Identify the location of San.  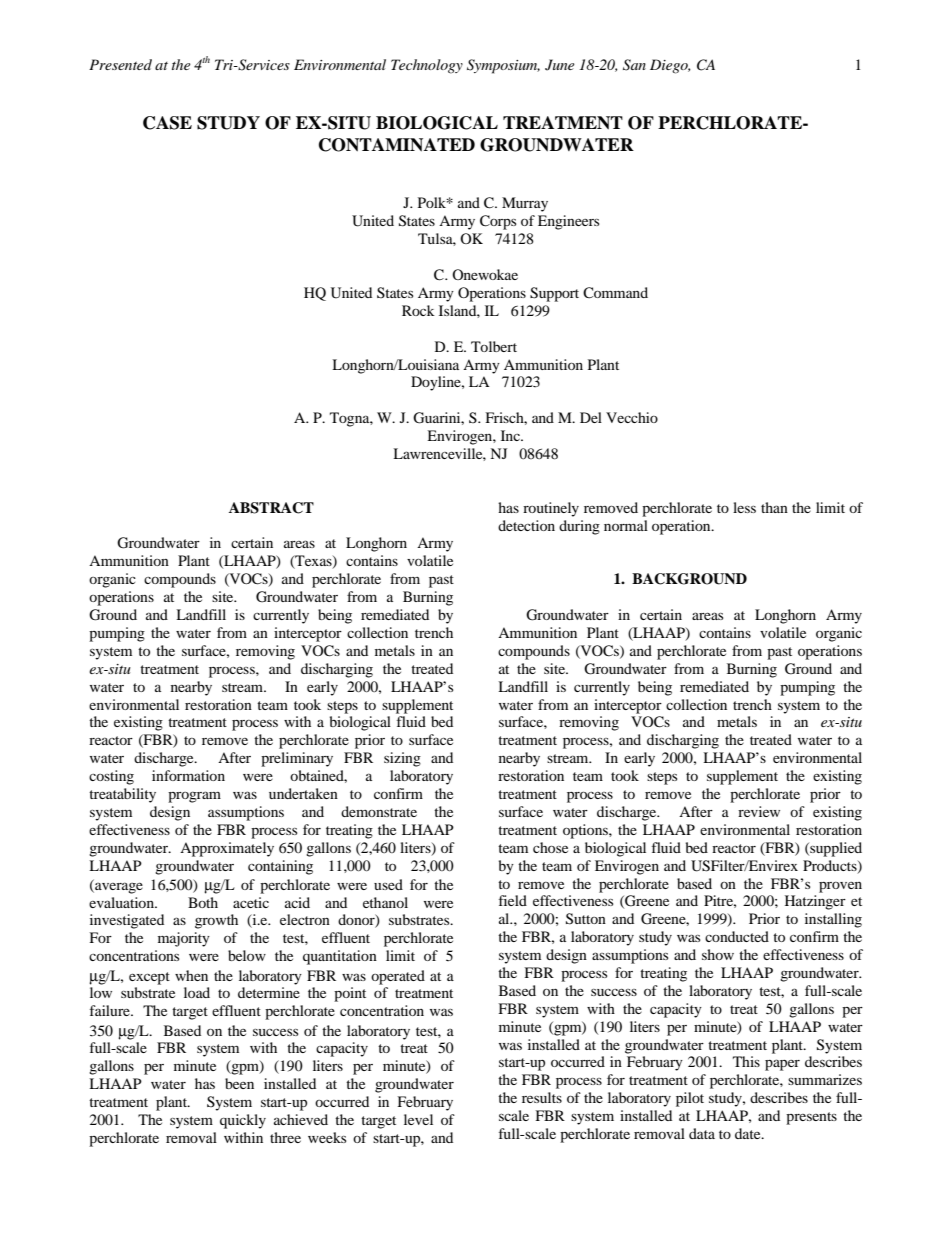
(634, 65).
